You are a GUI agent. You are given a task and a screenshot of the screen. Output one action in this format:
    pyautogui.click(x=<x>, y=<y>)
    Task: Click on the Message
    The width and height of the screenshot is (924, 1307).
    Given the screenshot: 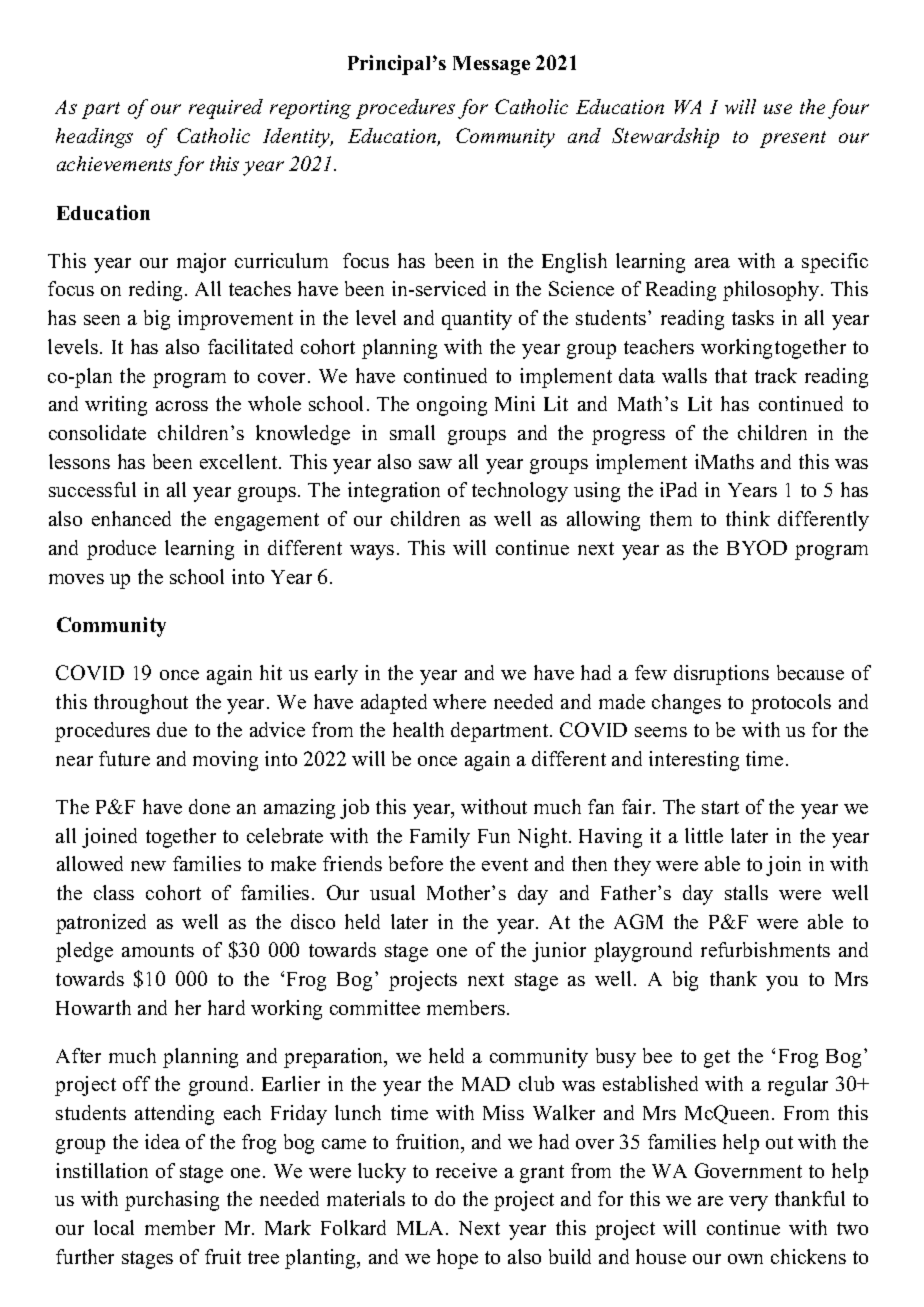 What is the action you would take?
    pyautogui.click(x=491, y=65)
